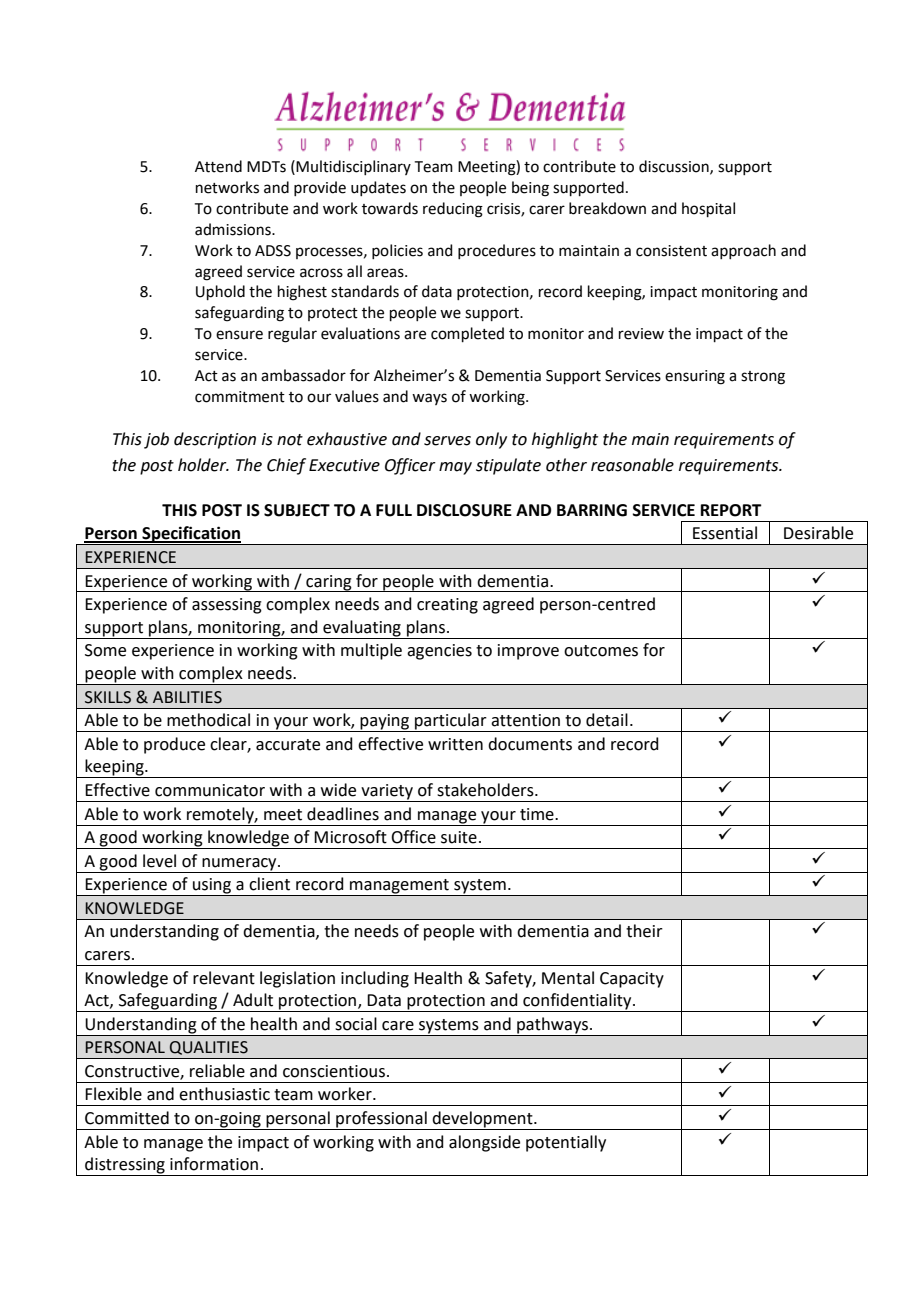 This screenshot has height=1308, width=924. I want to click on suite, so click(459, 837).
